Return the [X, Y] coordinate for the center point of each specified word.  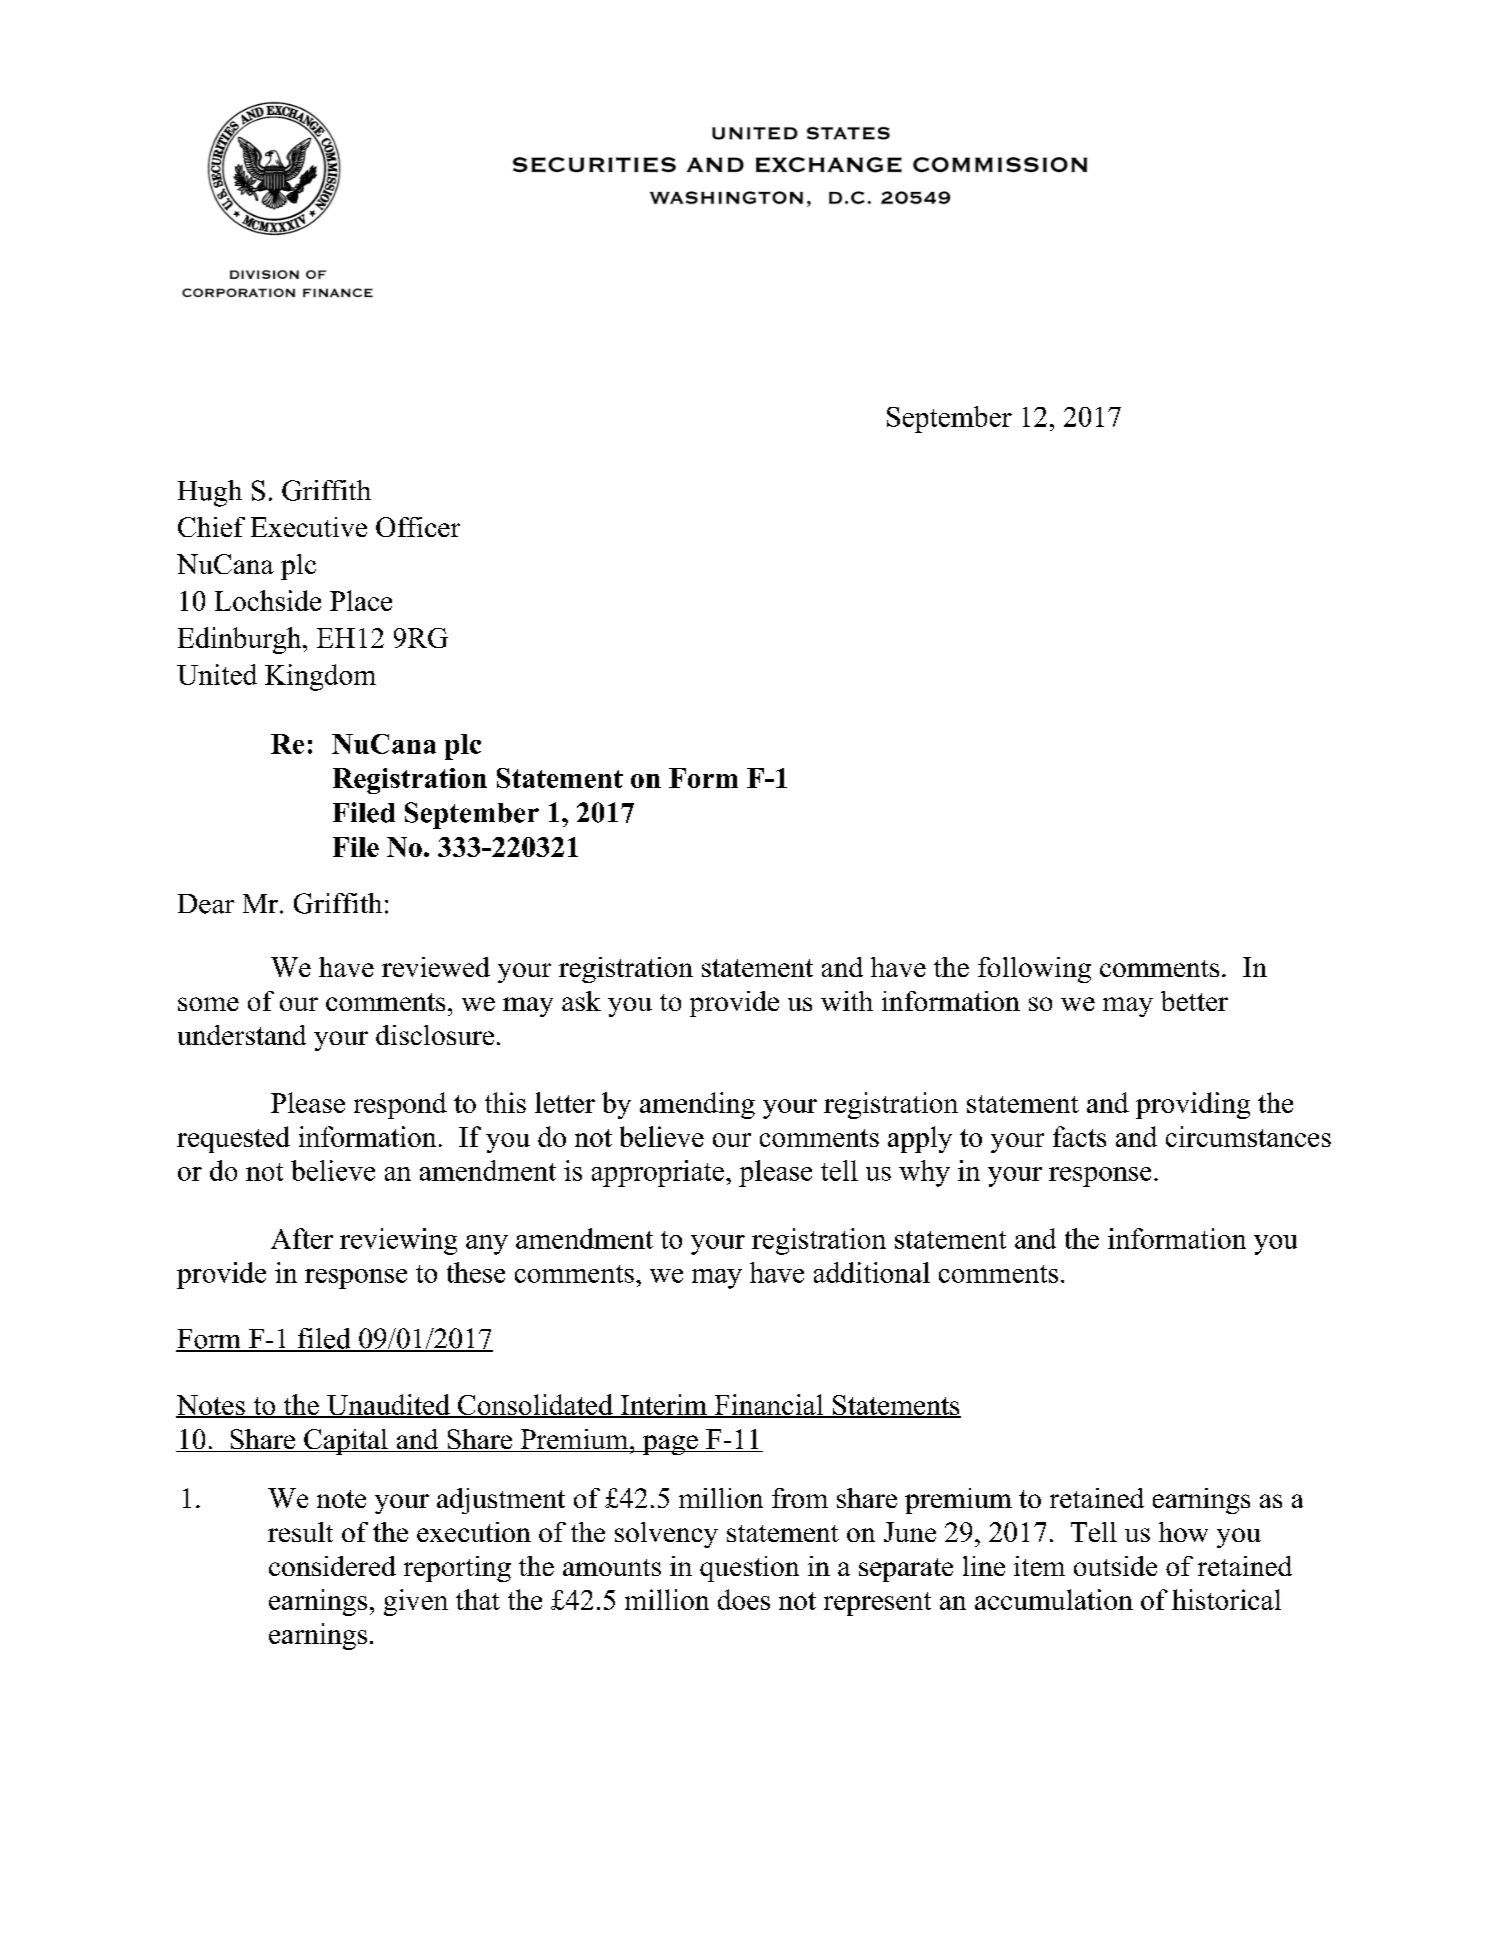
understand [242, 1035]
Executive [309, 527]
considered [332, 1566]
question [749, 1569]
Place [361, 600]
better [1194, 1001]
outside [1115, 1566]
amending [697, 1105]
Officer [418, 527]
